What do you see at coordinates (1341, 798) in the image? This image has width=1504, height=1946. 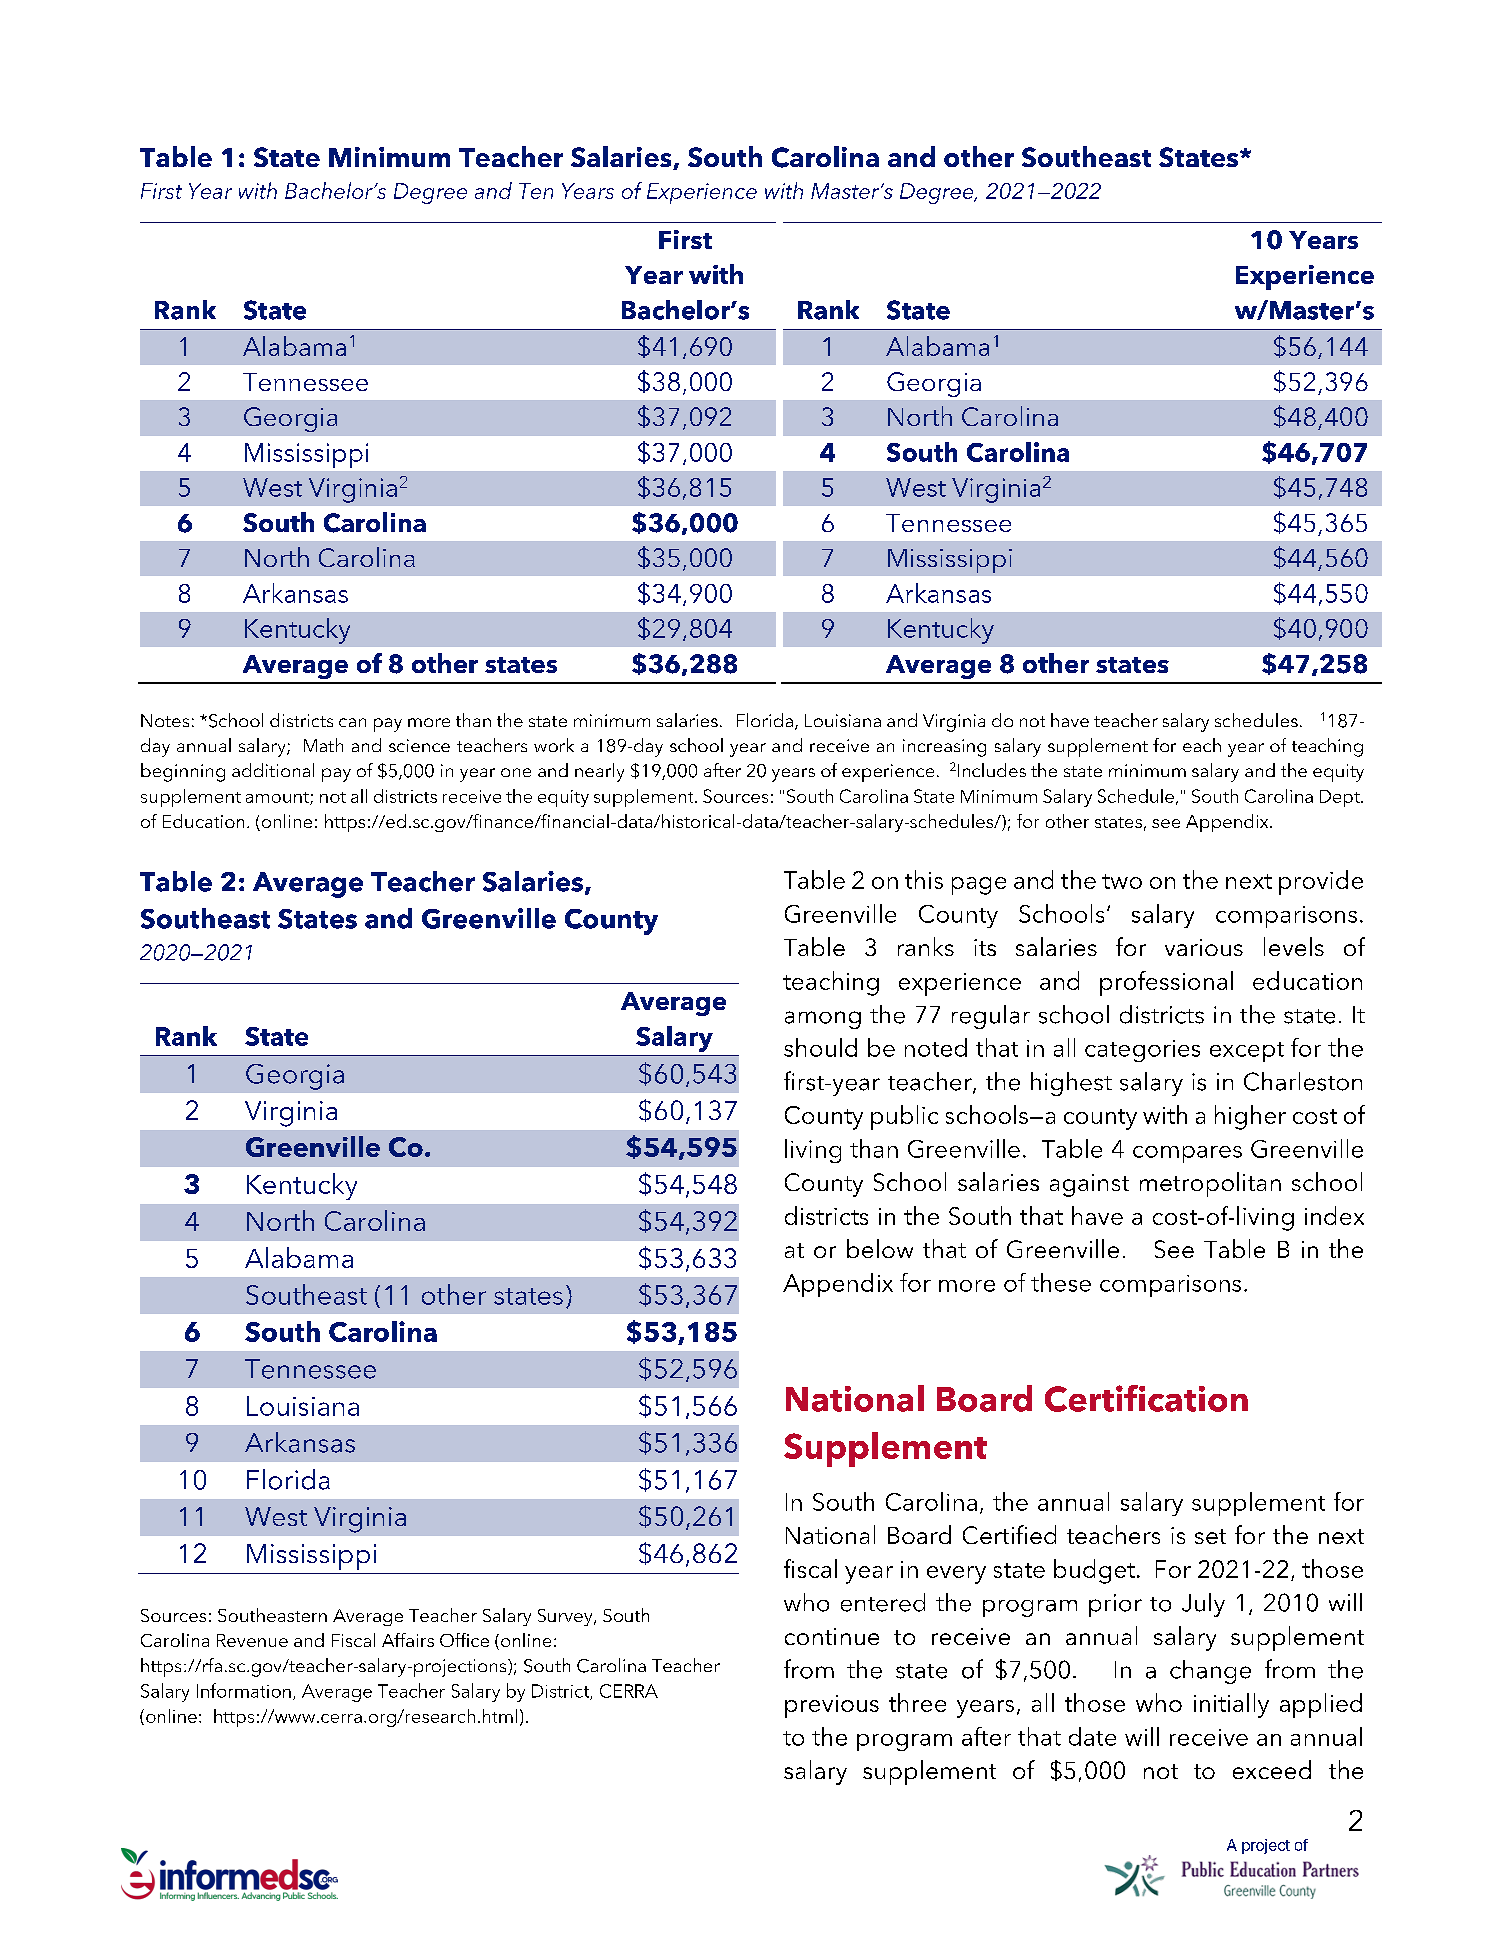 I see `Dept` at bounding box center [1341, 798].
